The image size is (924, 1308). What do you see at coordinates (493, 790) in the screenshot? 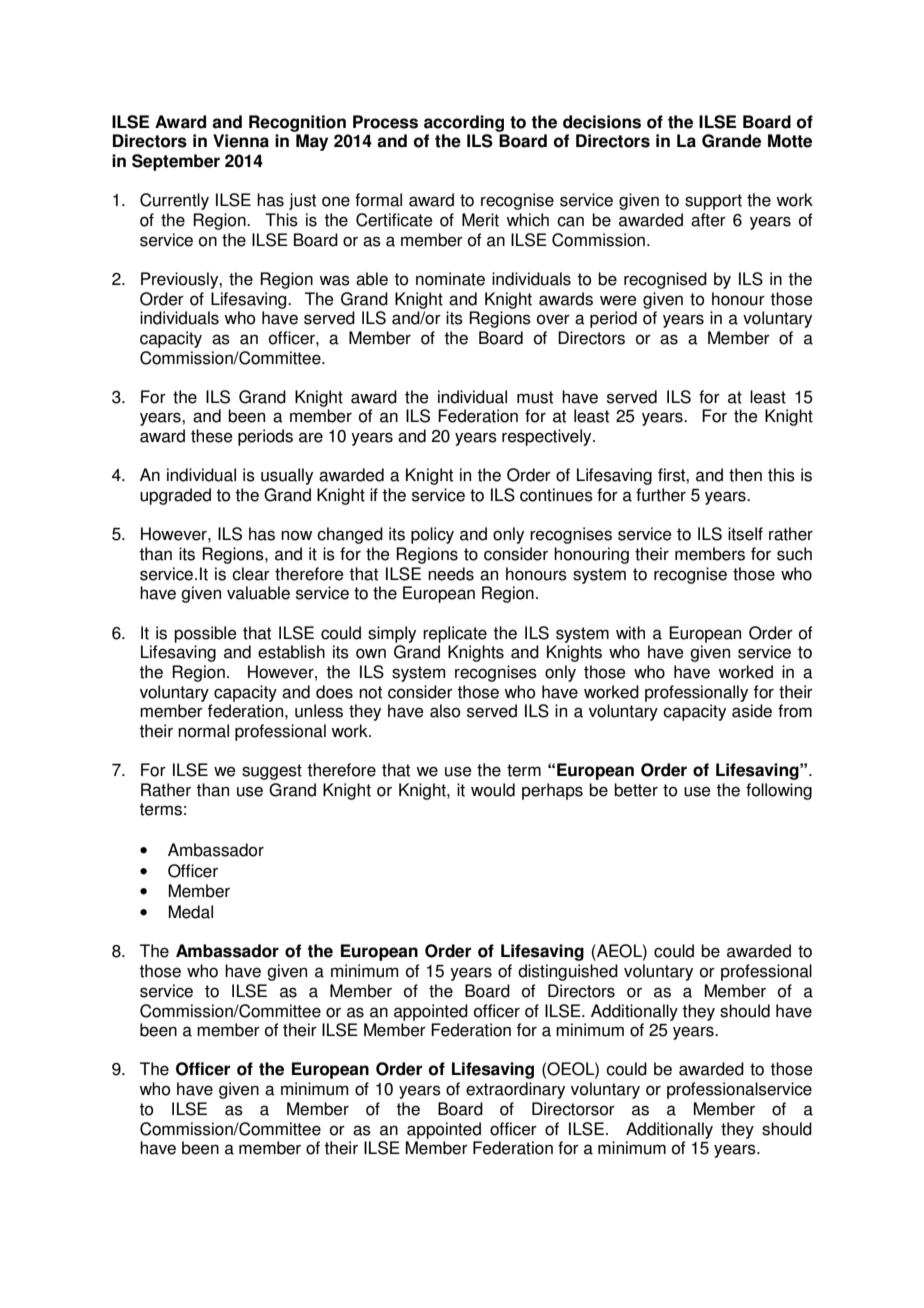
I see `would` at bounding box center [493, 790].
